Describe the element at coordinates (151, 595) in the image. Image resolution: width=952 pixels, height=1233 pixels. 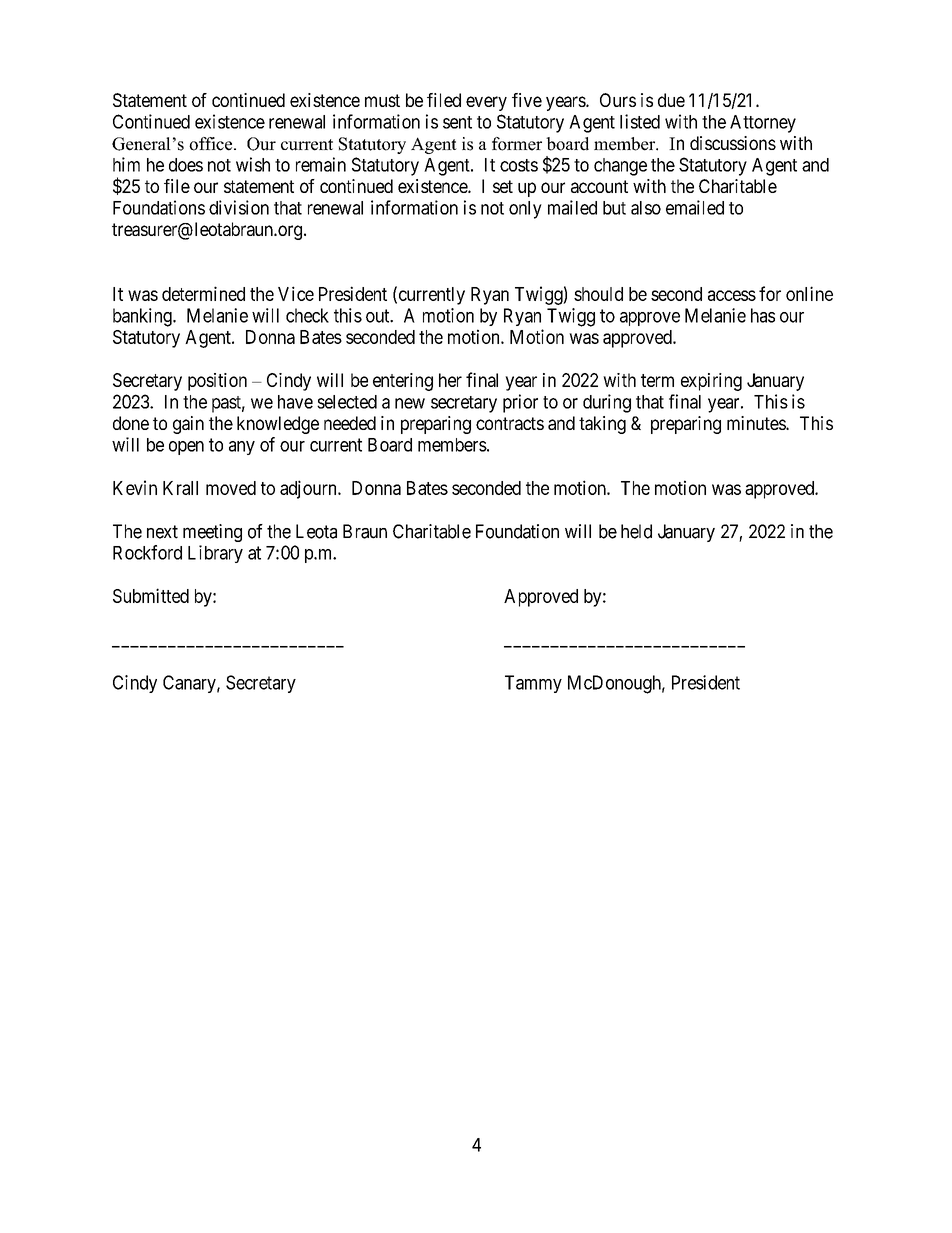
I see `Submitted` at that location.
